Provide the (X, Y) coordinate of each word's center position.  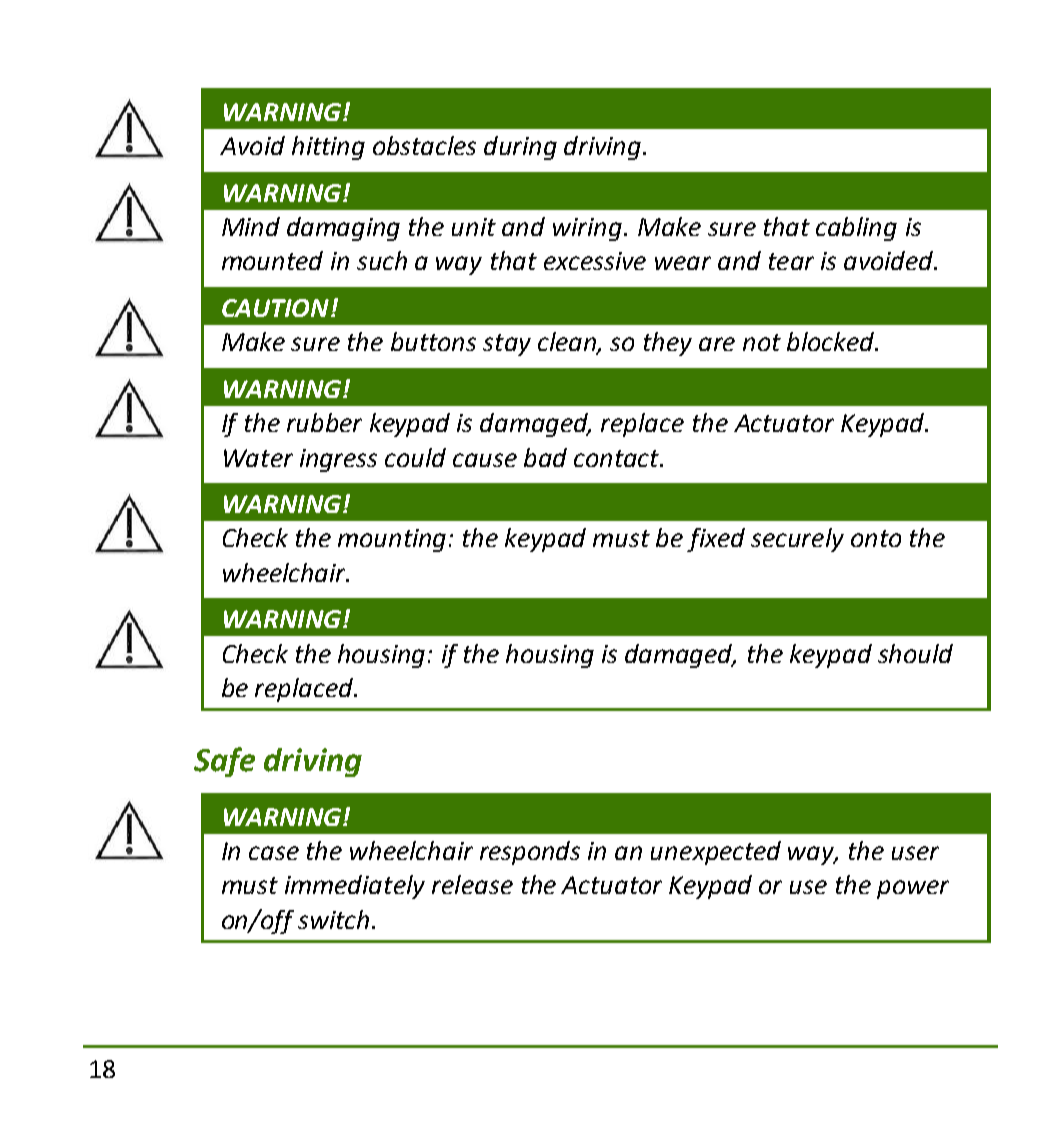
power (913, 889)
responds (530, 853)
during (520, 148)
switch (333, 919)
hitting (328, 148)
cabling (856, 229)
